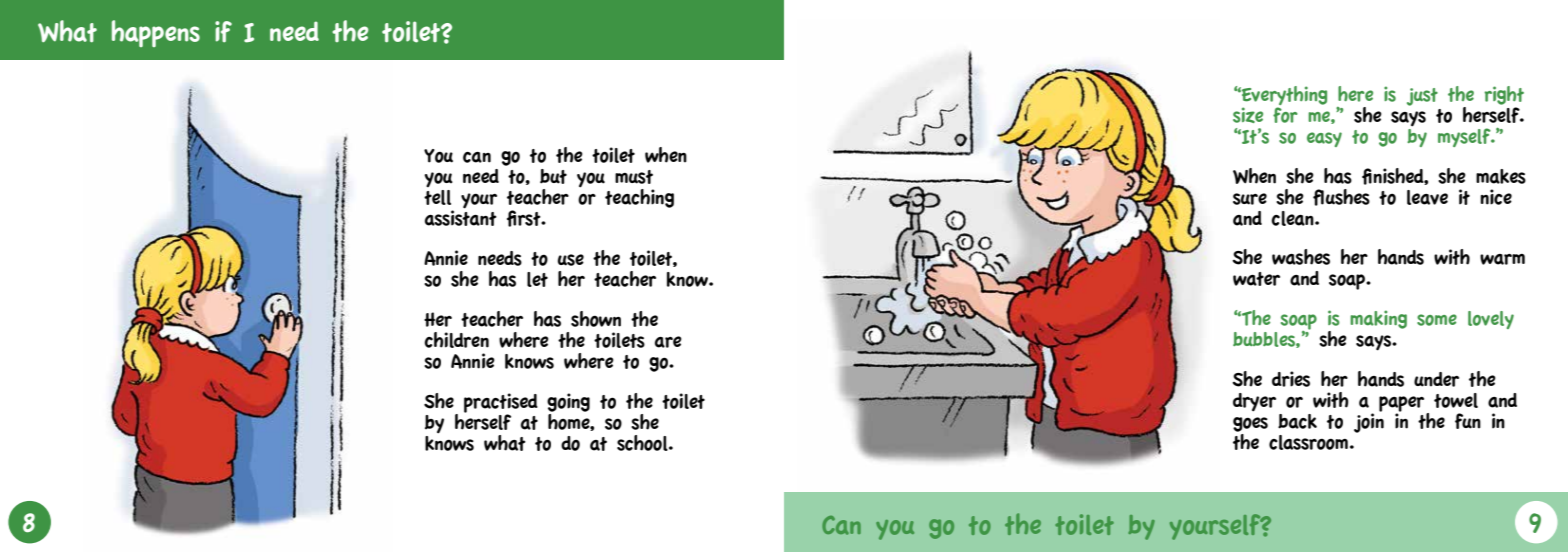  I want to click on happens, so click(156, 33).
